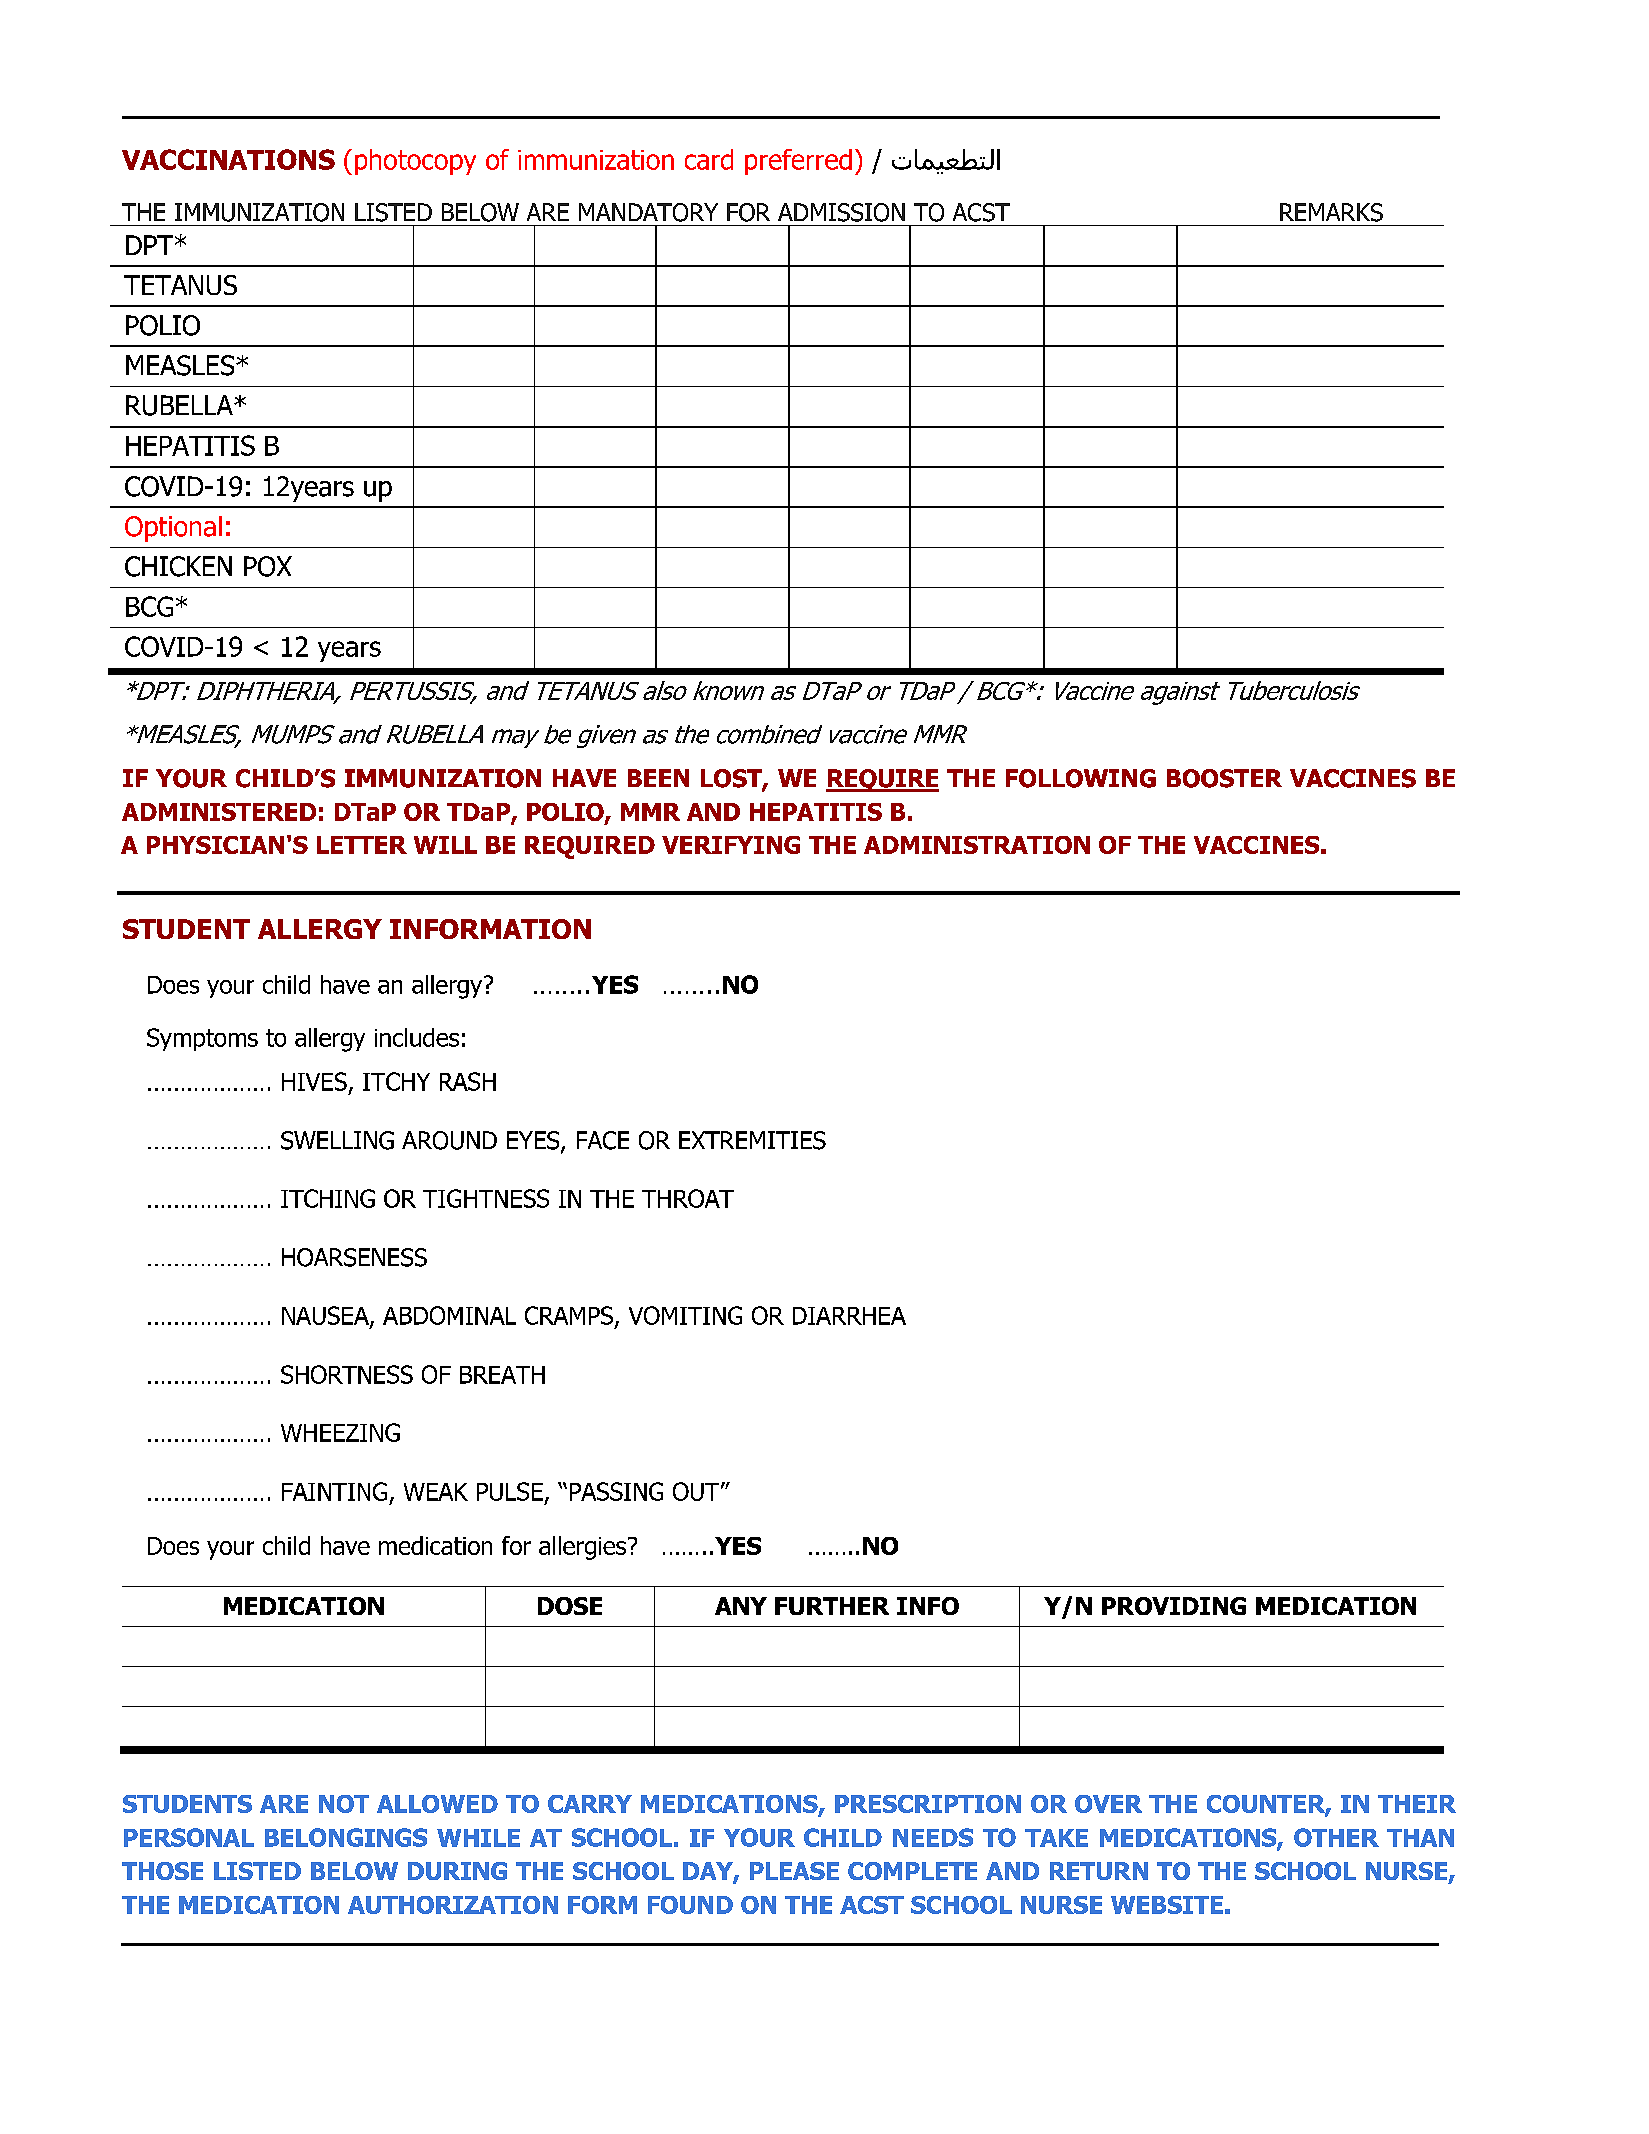 This image has width=1649, height=2134. I want to click on VACCINATIONS, so click(228, 159).
